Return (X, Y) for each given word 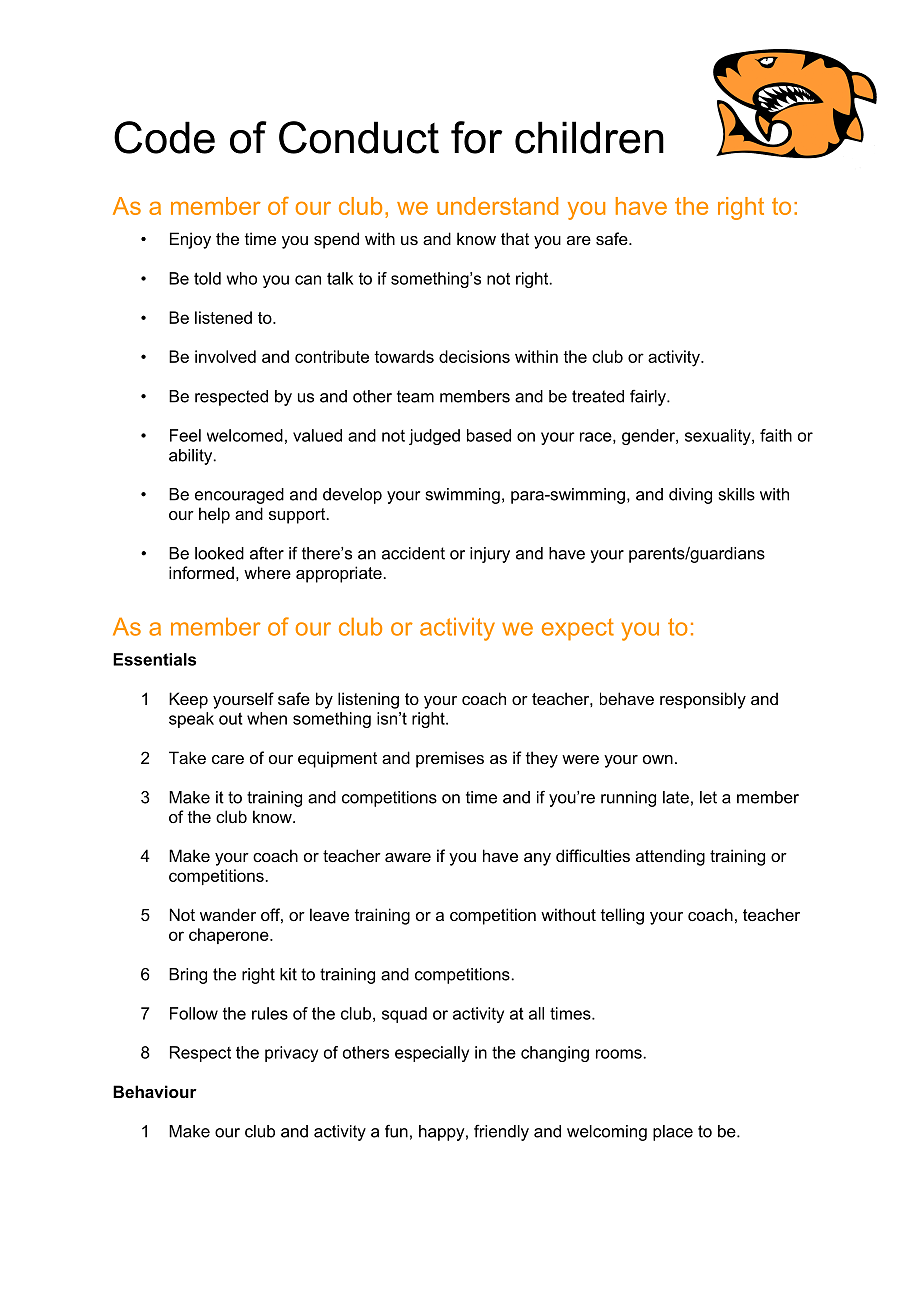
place (673, 1133)
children (589, 137)
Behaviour (155, 1091)
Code (164, 137)
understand (497, 206)
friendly (501, 1133)
